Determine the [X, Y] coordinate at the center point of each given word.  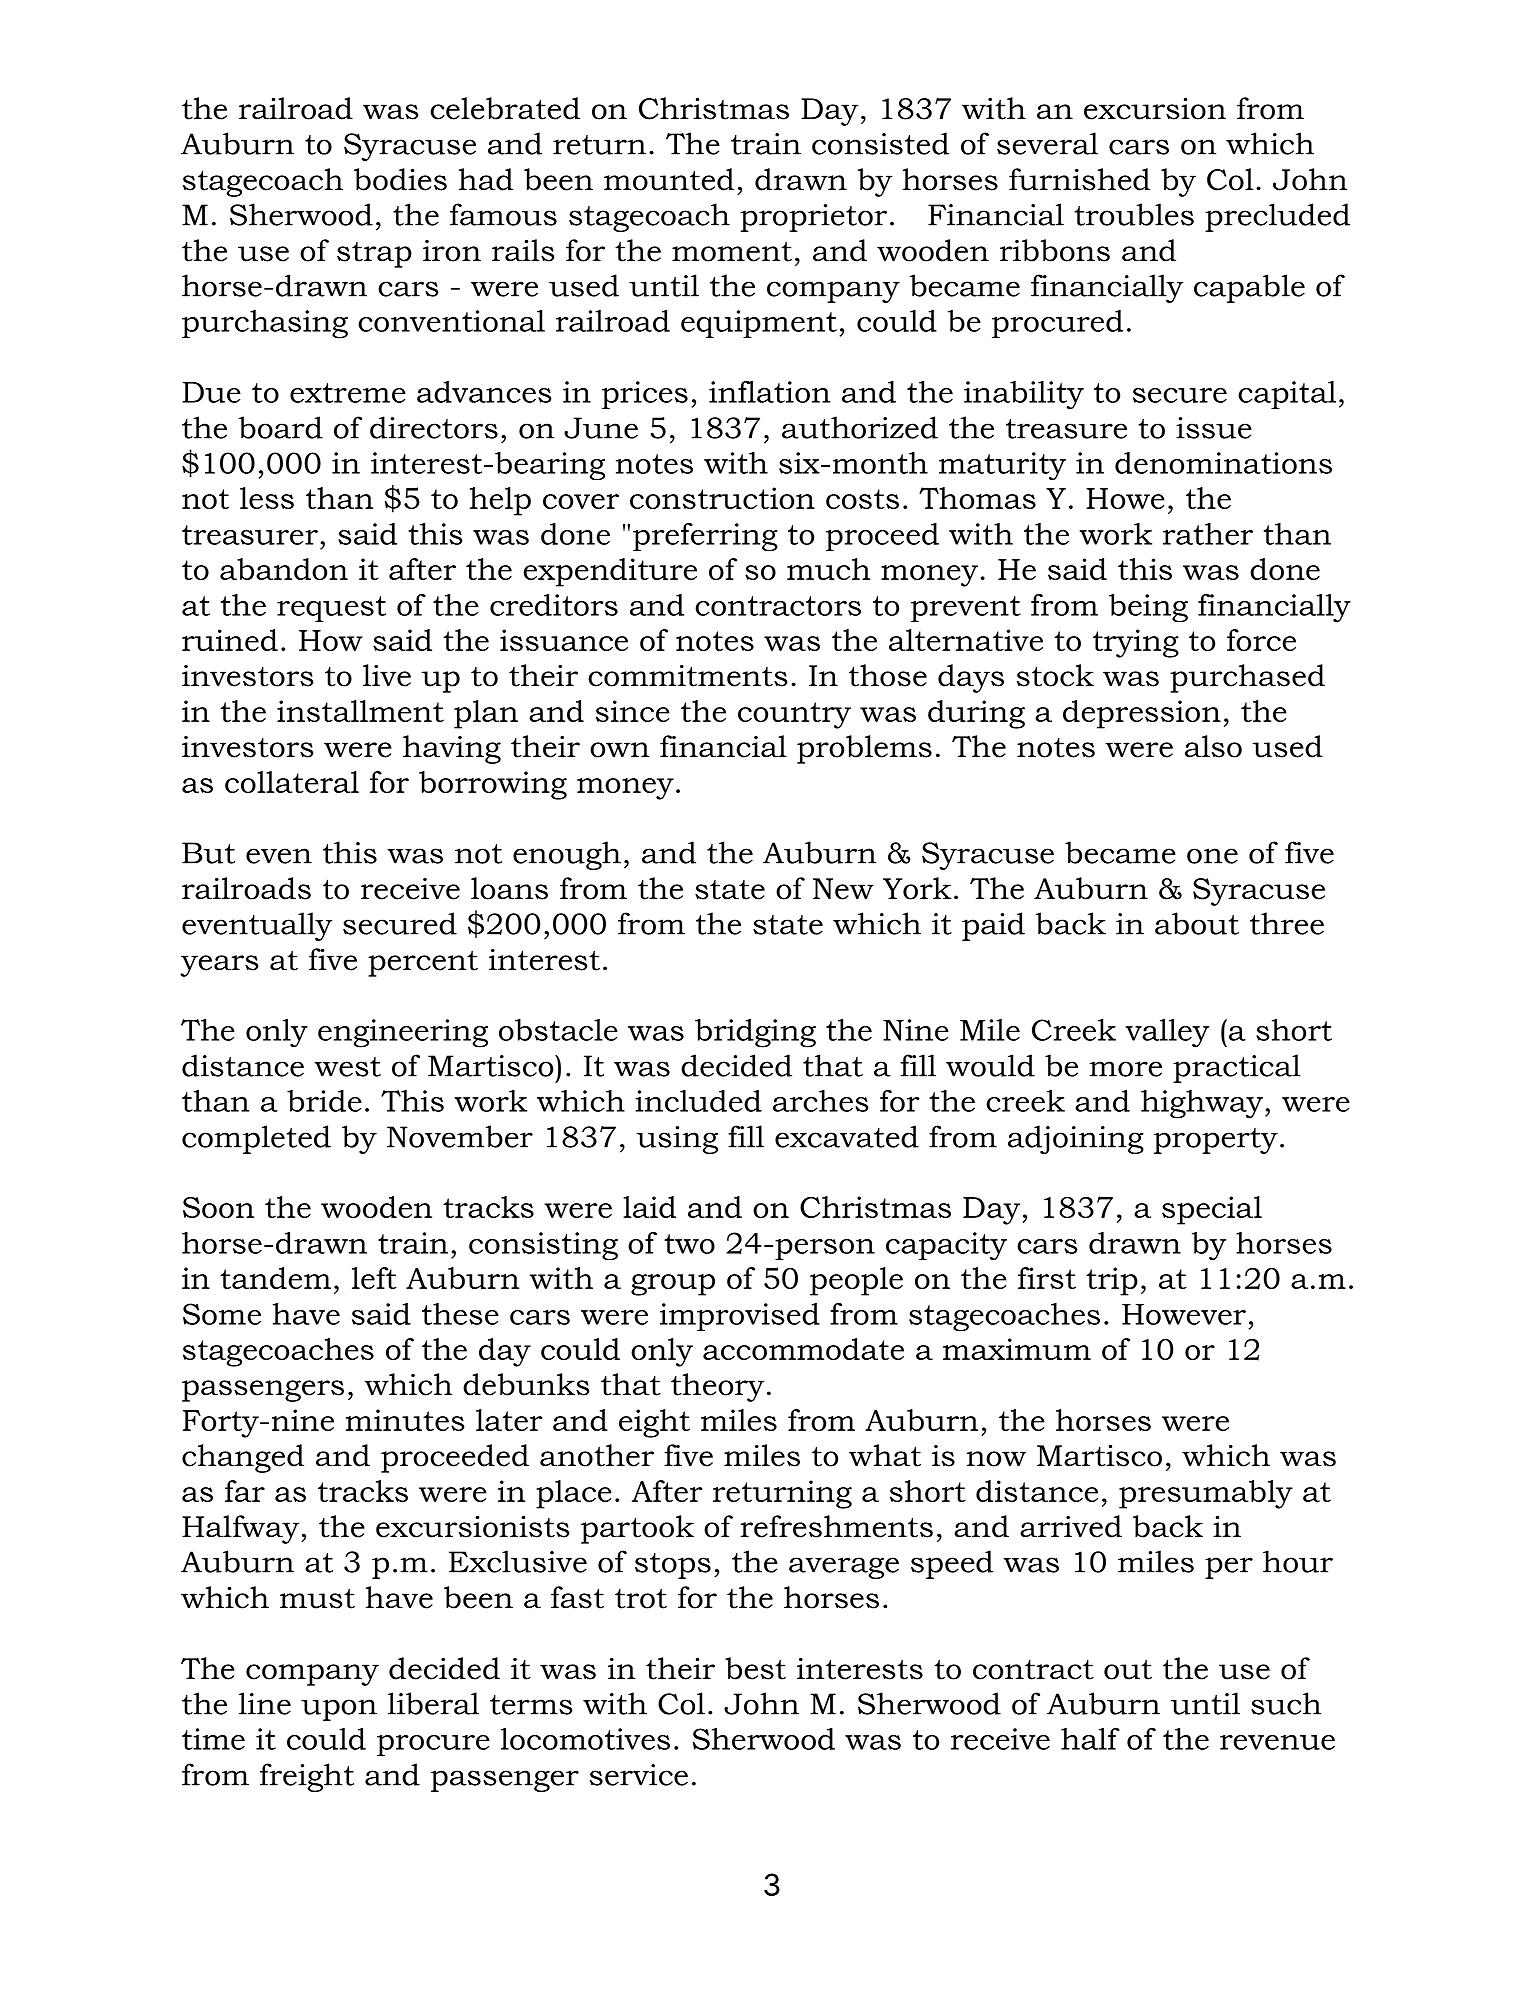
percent [423, 963]
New [843, 889]
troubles [1134, 214]
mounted [669, 179]
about [1197, 923]
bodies [400, 179]
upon [339, 1710]
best [755, 1668]
